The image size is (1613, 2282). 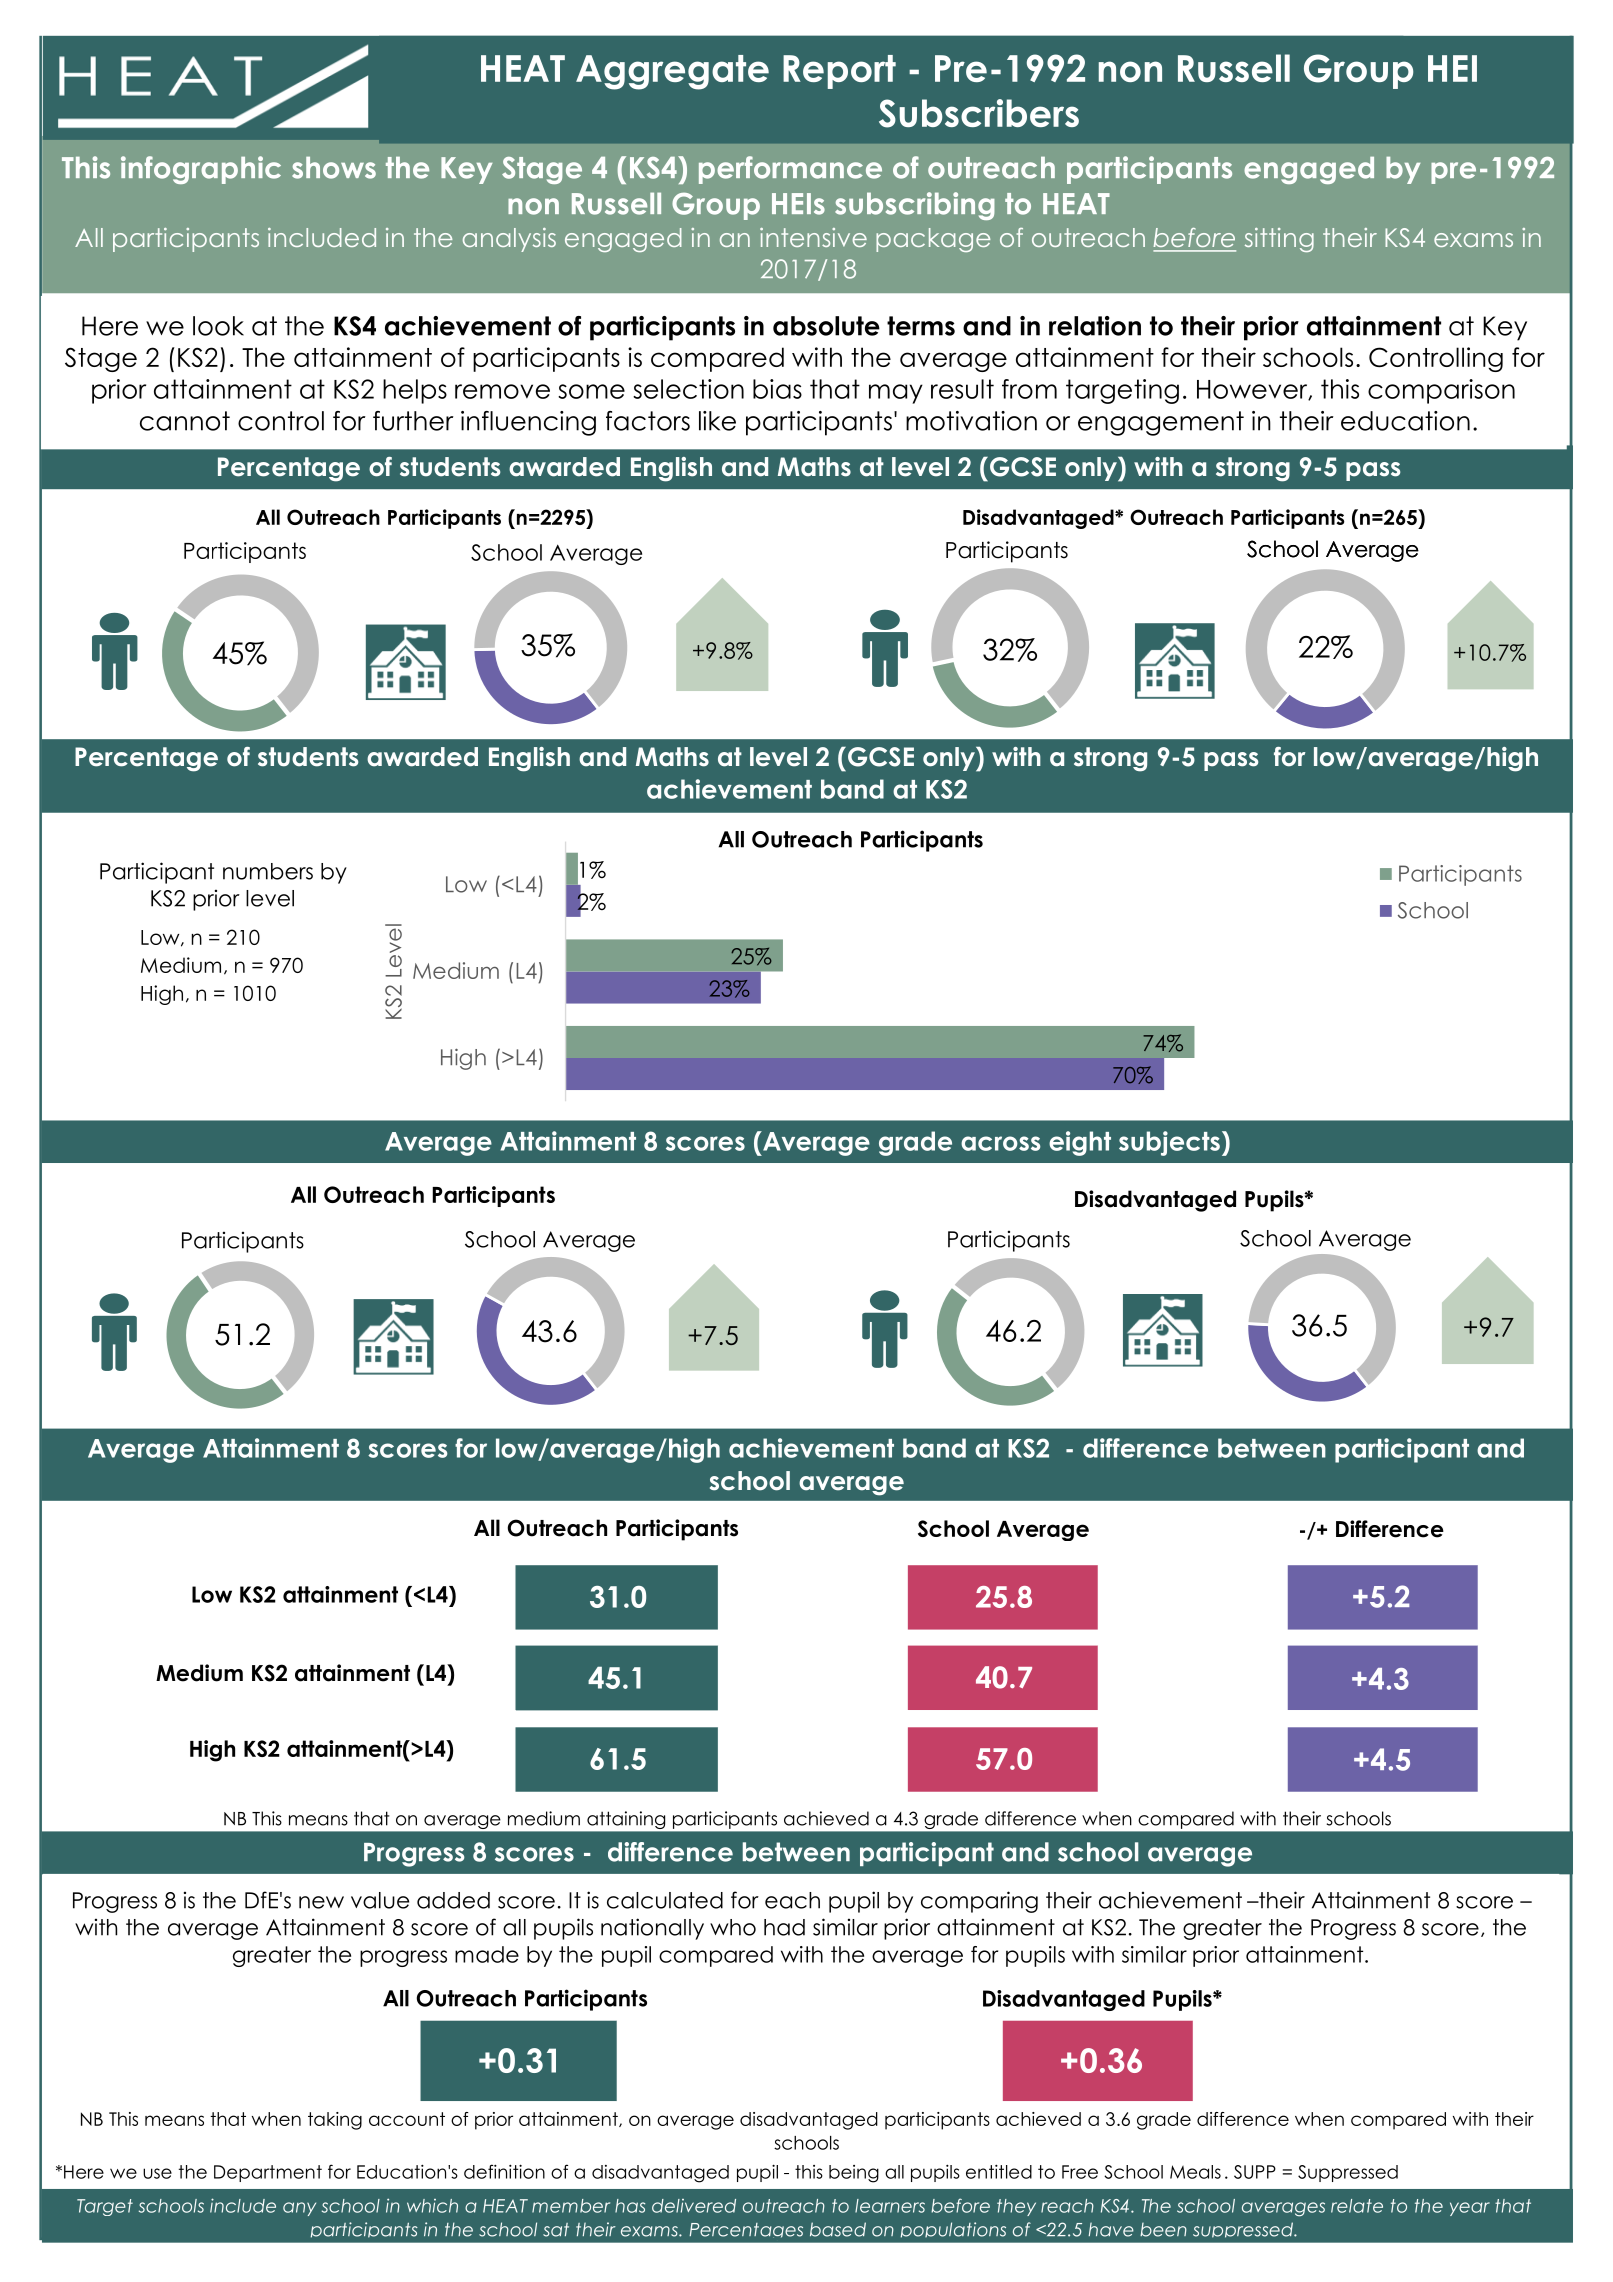 I want to click on numbers, so click(x=268, y=871).
